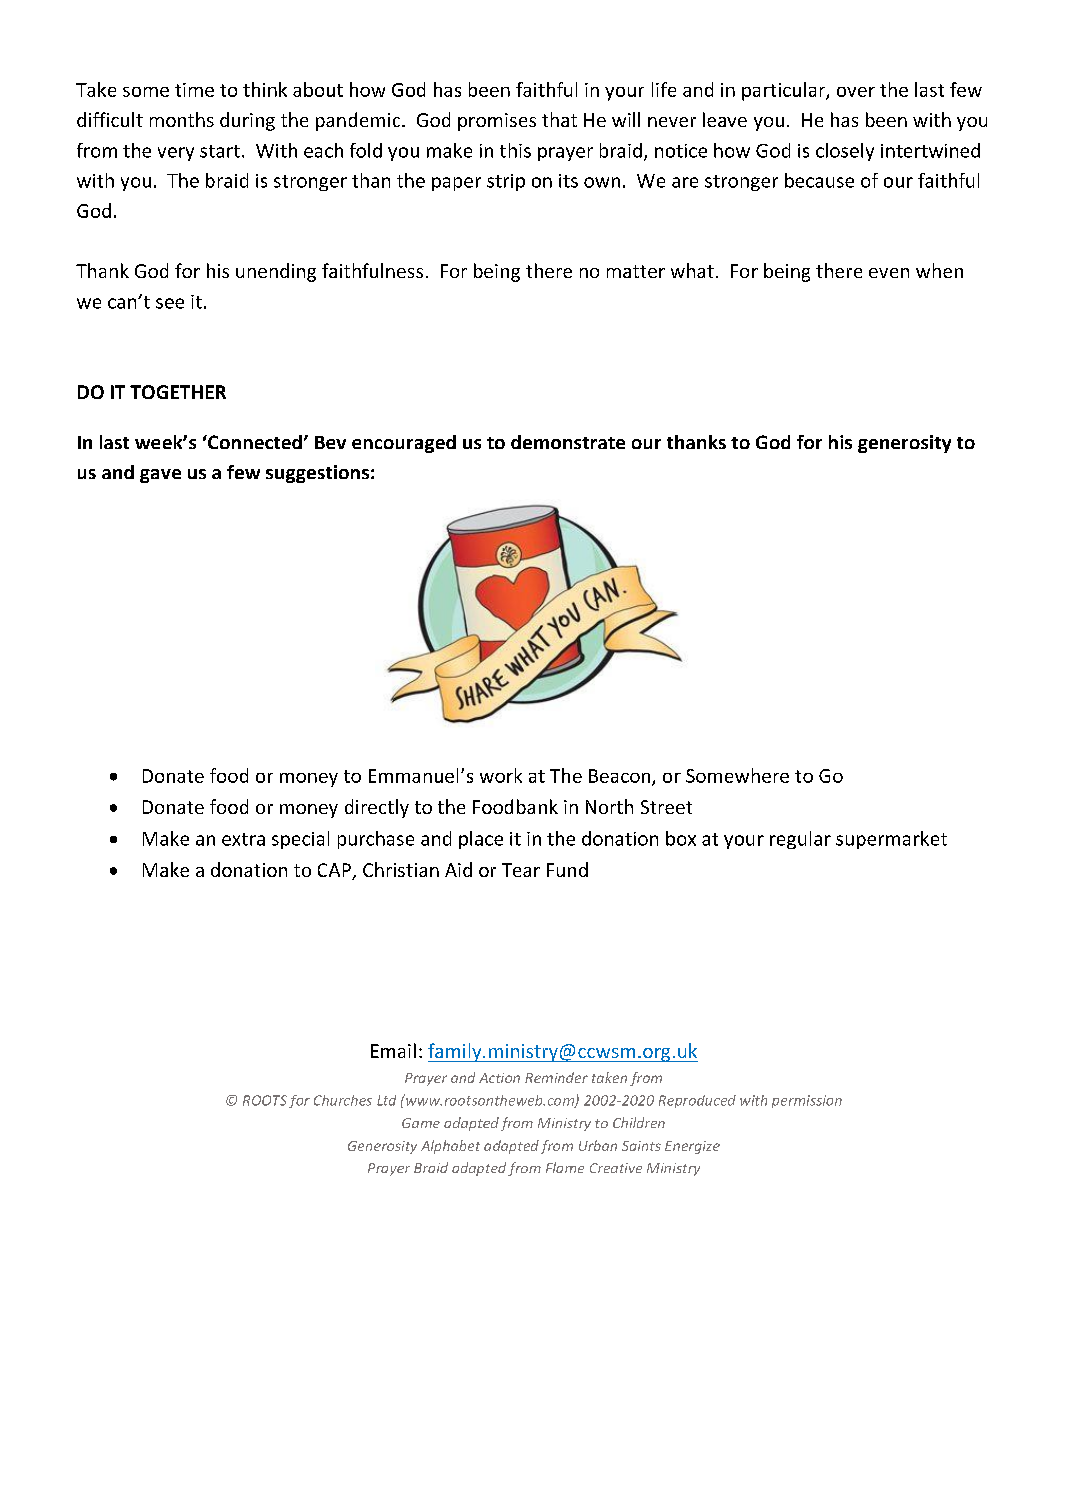 This page has width=1067, height=1509. What do you see at coordinates (182, 119) in the page?
I see `months` at bounding box center [182, 119].
